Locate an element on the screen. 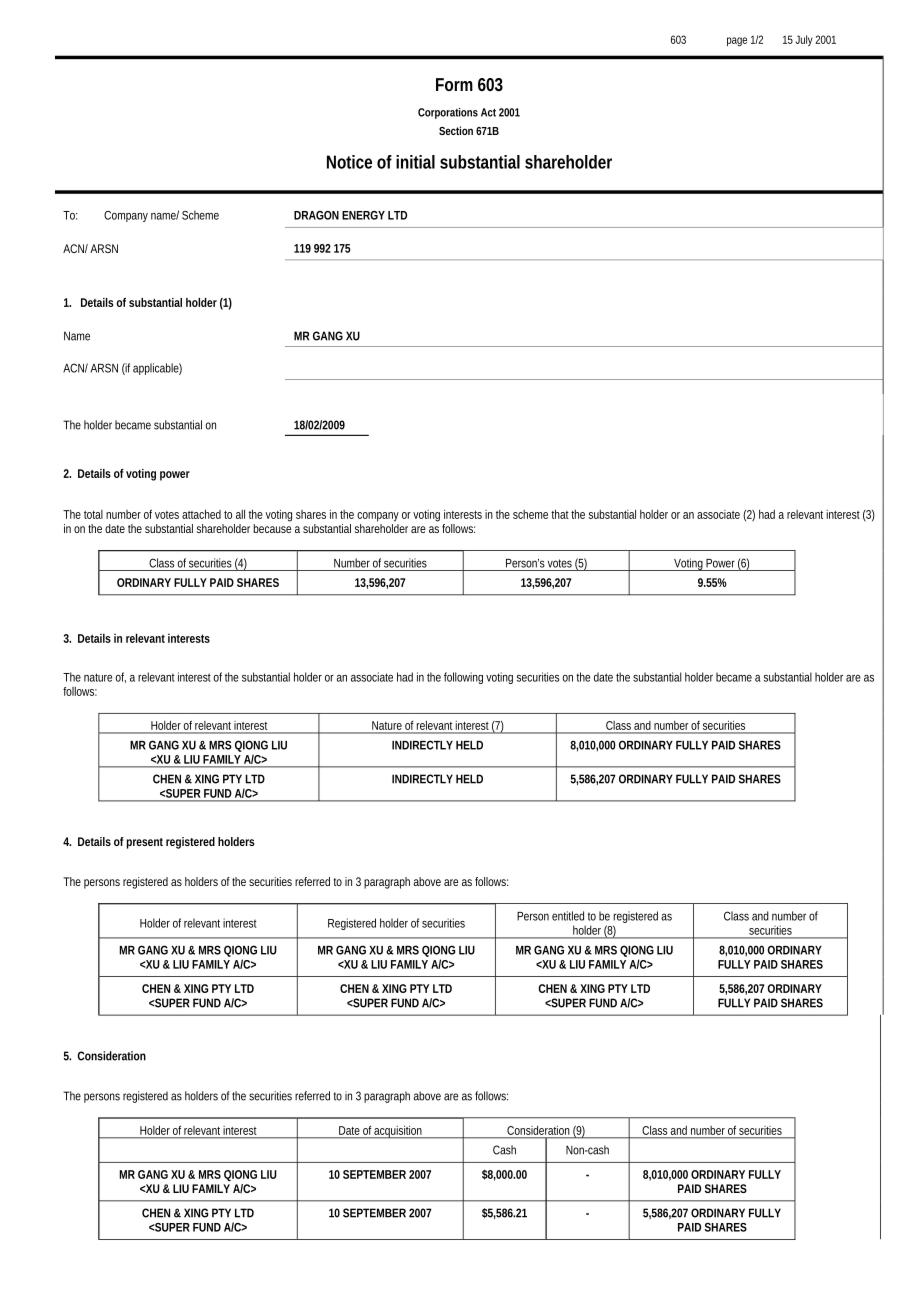 This screenshot has width=924, height=1308. Section is located at coordinates (456, 130).
